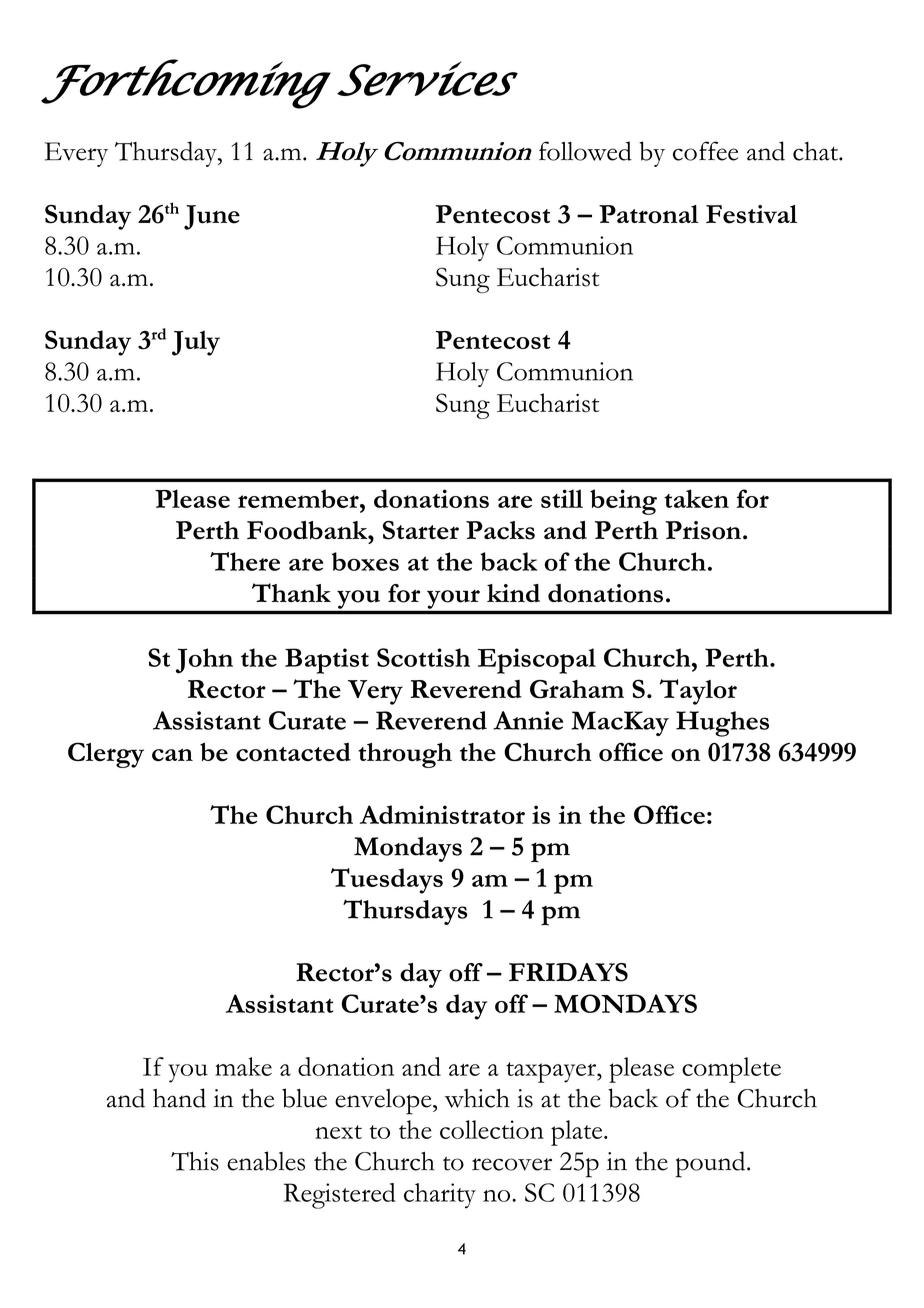 The height and width of the document is (1308, 924). Describe the element at coordinates (195, 1161) in the document. I see `This` at that location.
